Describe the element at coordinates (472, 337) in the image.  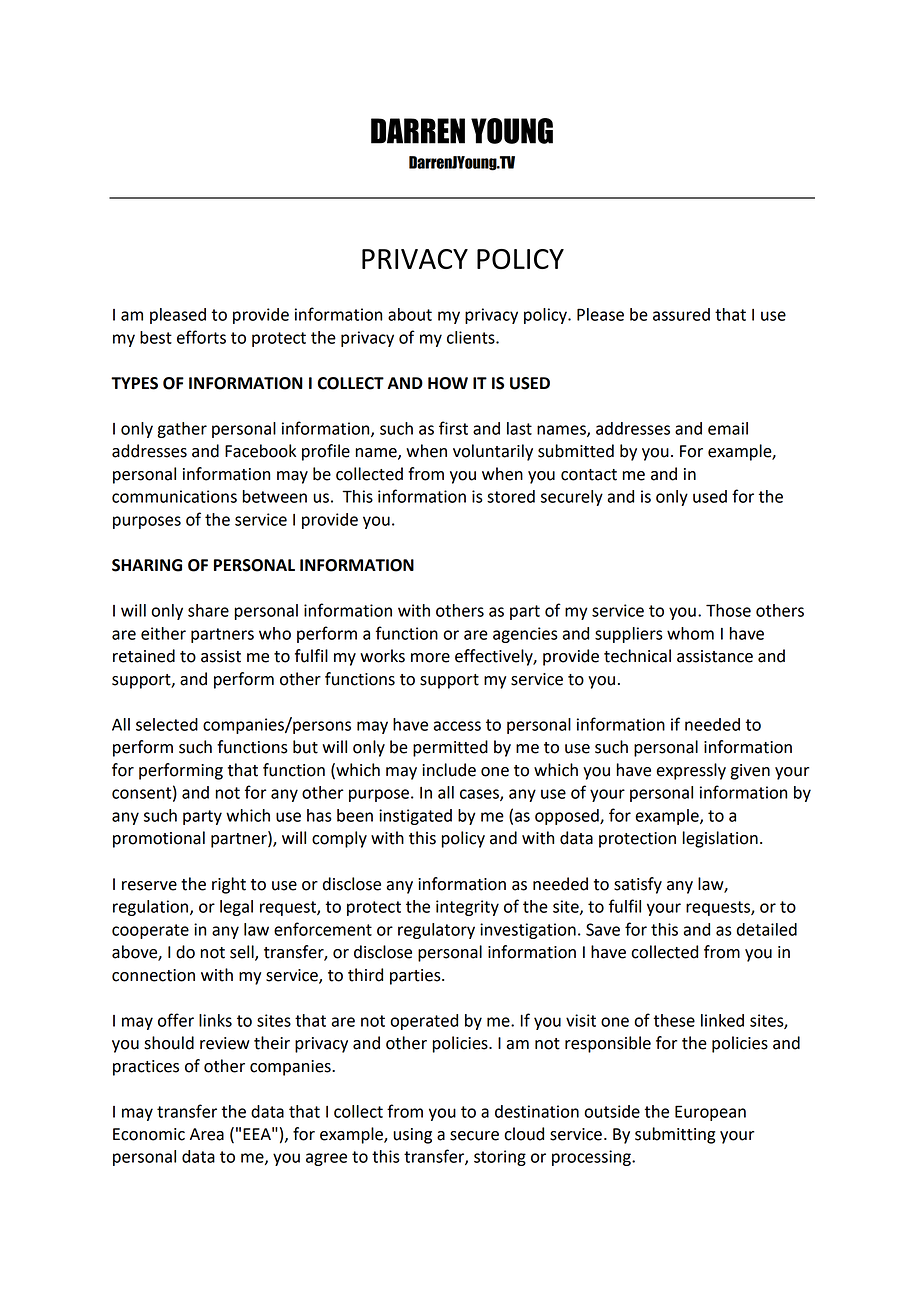
I see `clients` at that location.
